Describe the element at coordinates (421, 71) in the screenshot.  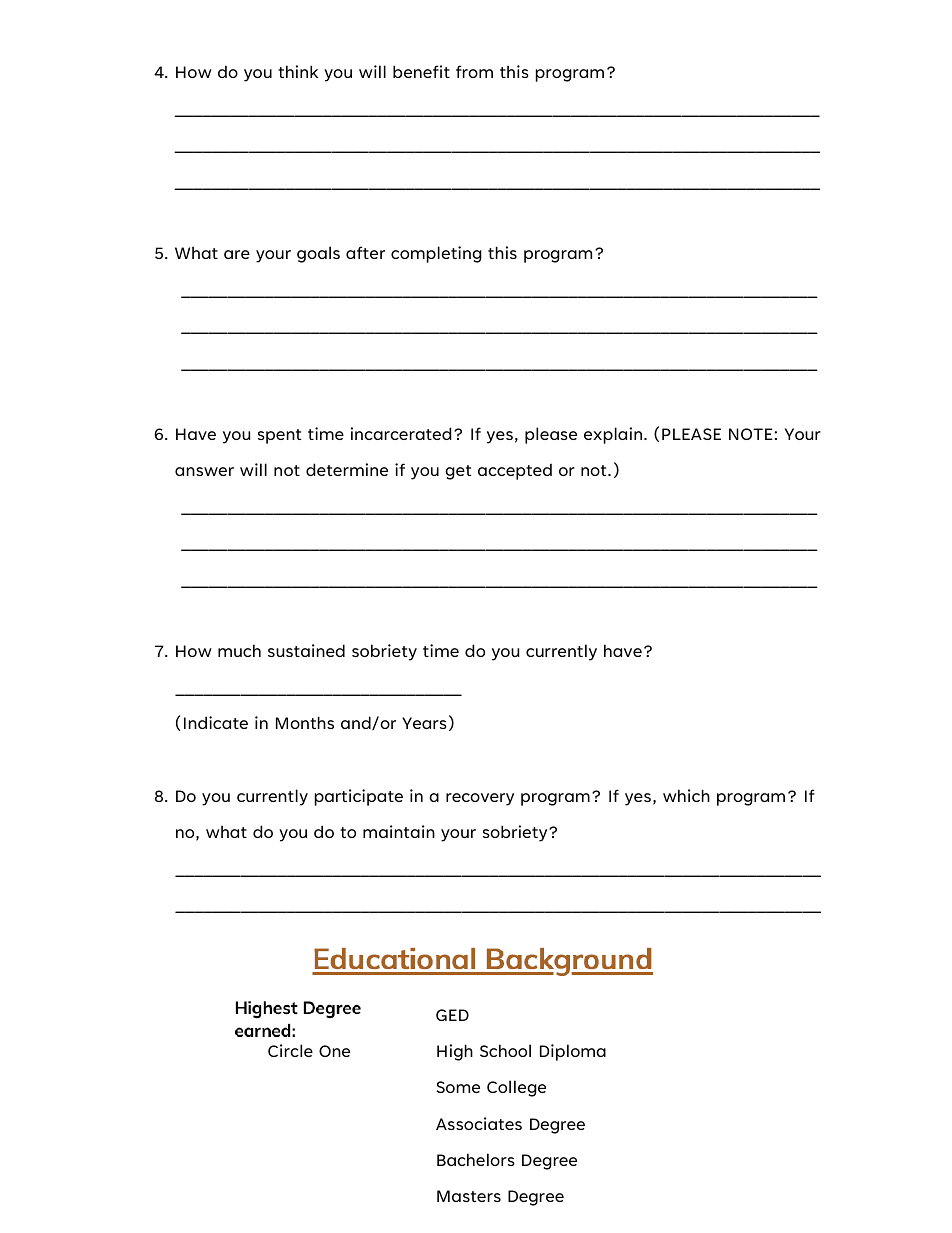
I see `benefit` at that location.
